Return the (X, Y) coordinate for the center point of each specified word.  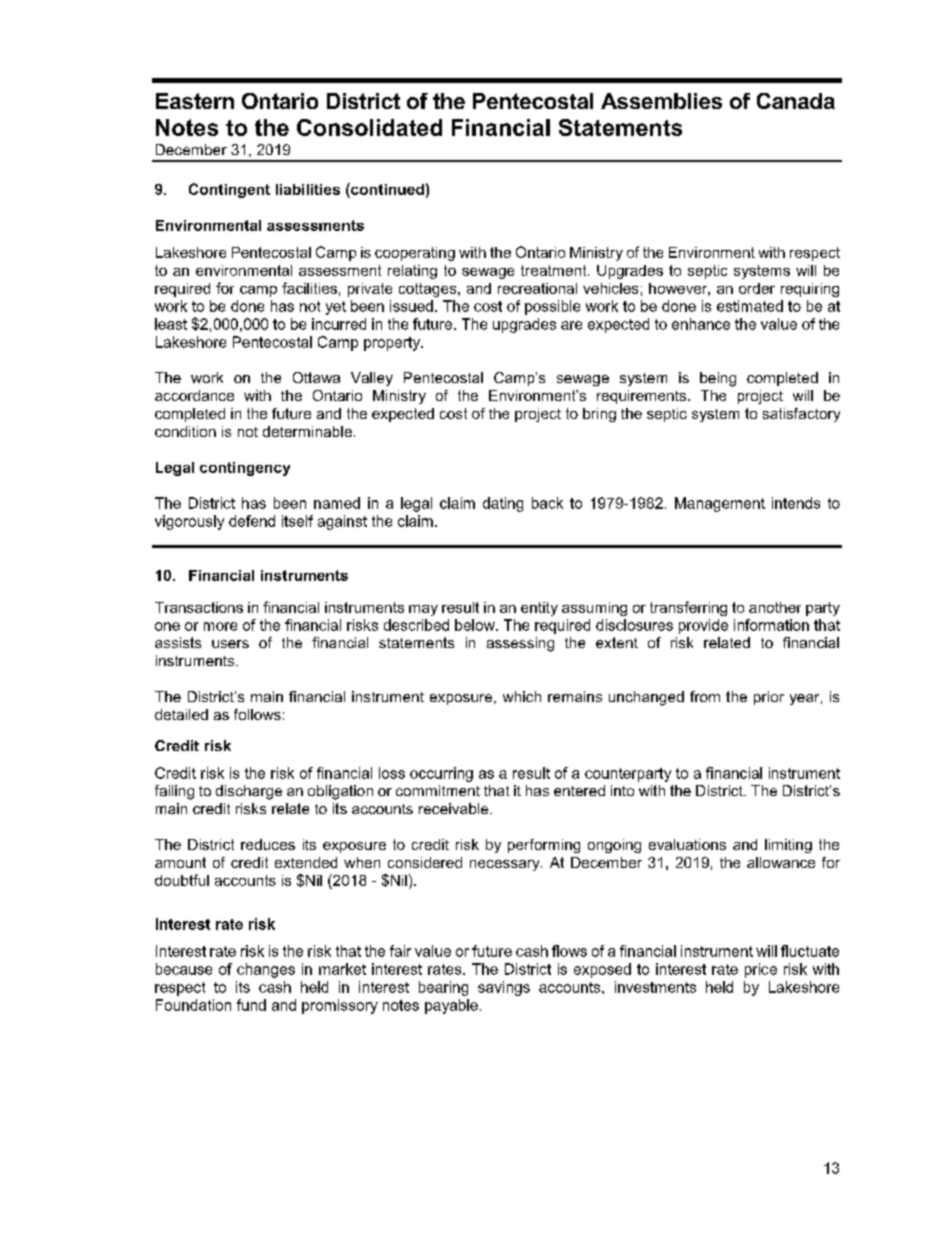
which (522, 696)
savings (504, 988)
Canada (796, 101)
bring (599, 415)
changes (266, 970)
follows (257, 714)
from (705, 696)
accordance (194, 395)
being (718, 379)
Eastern (195, 101)
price (761, 970)
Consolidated (369, 127)
